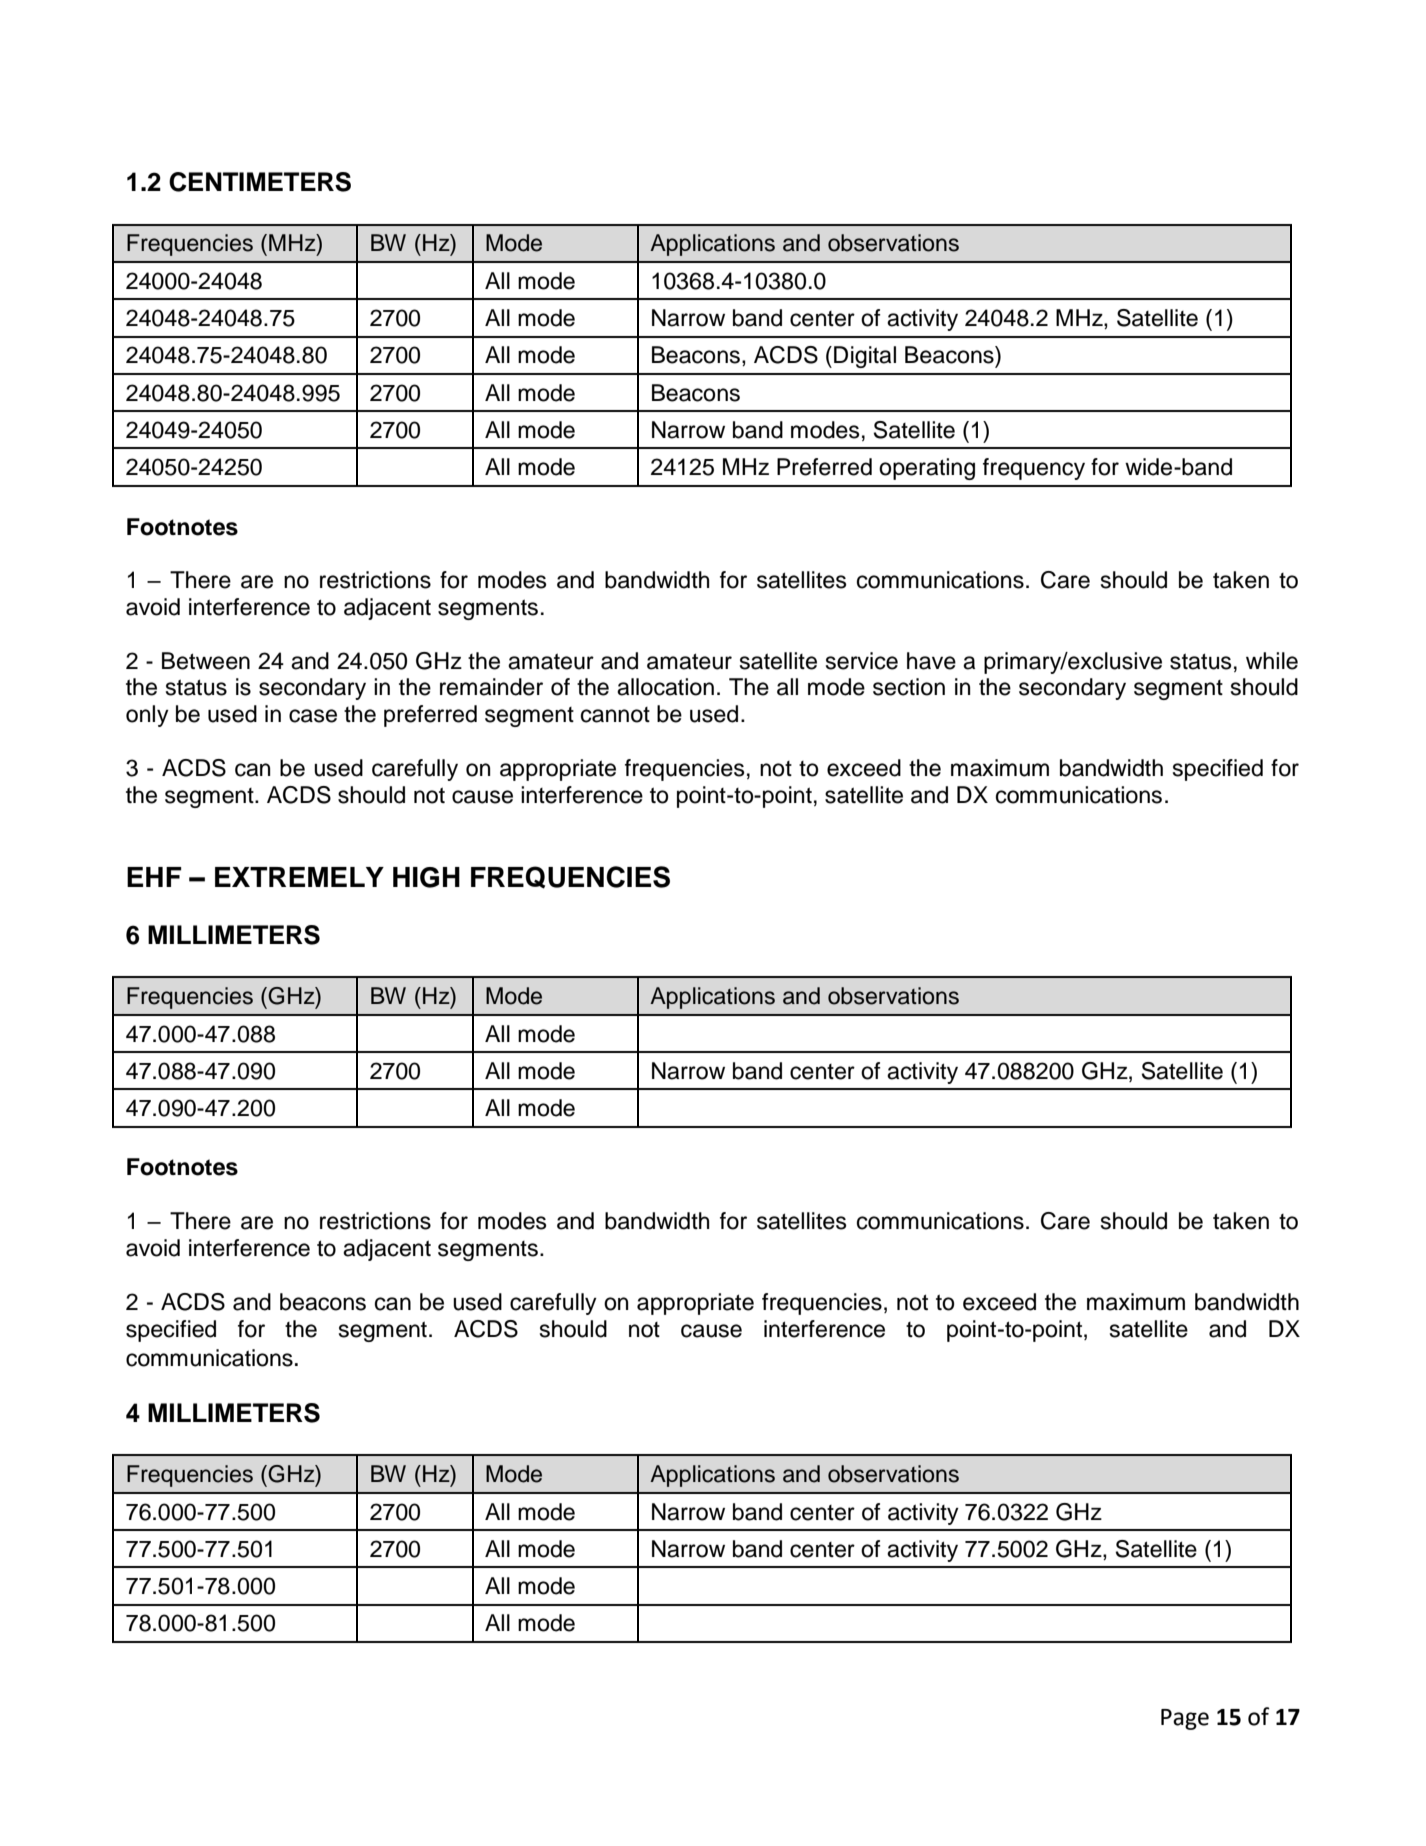 This document has height=1846, width=1426. What do you see at coordinates (865, 357) in the document?
I see `Digital` at bounding box center [865, 357].
